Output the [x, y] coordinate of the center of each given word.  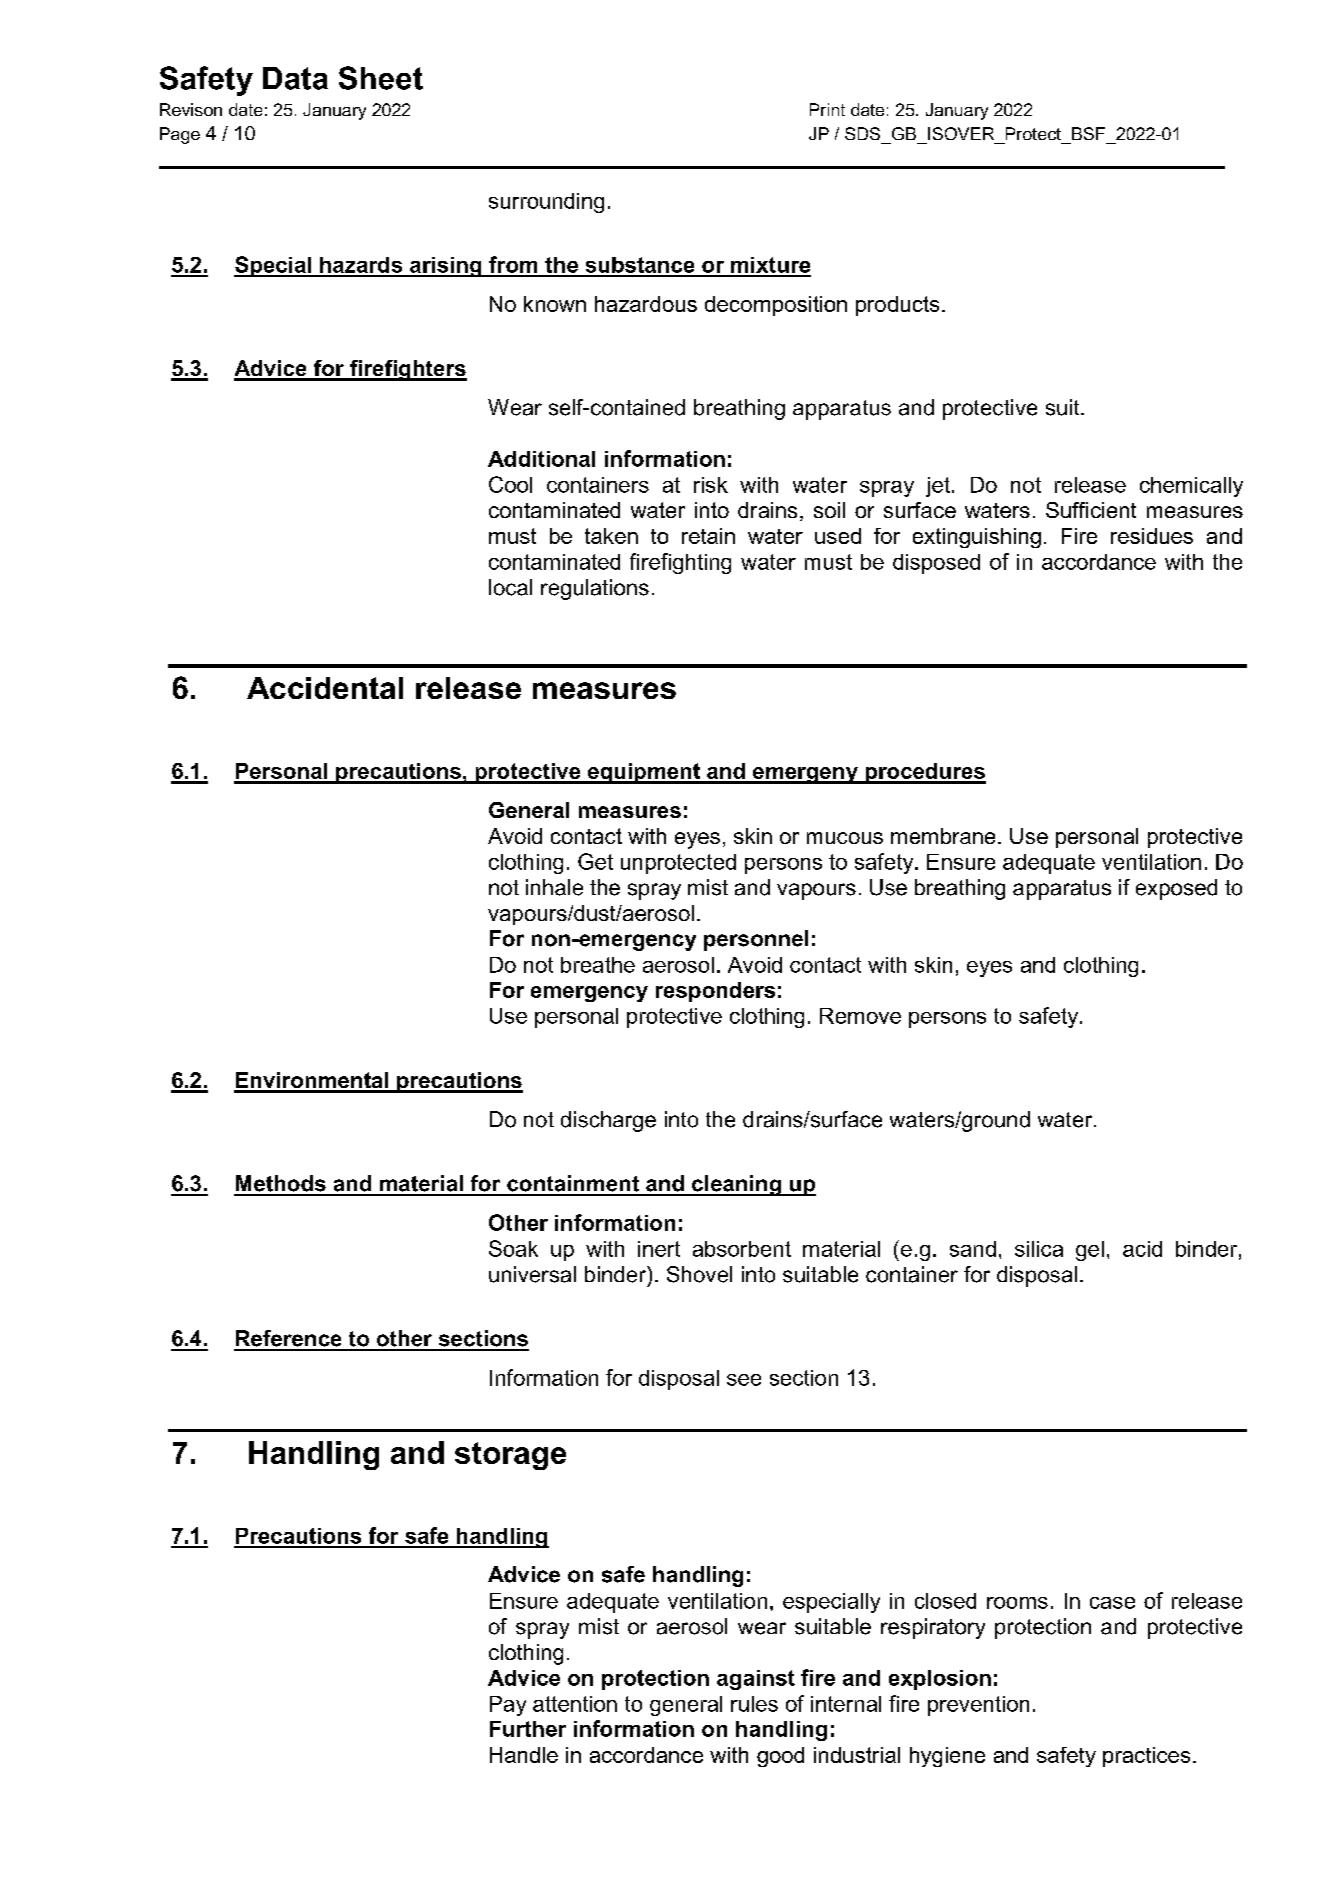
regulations [595, 589]
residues [1152, 536]
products [897, 306]
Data [295, 78]
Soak [513, 1248]
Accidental [325, 688]
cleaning [736, 1185]
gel [1090, 1251]
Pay [508, 1706]
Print [827, 109]
